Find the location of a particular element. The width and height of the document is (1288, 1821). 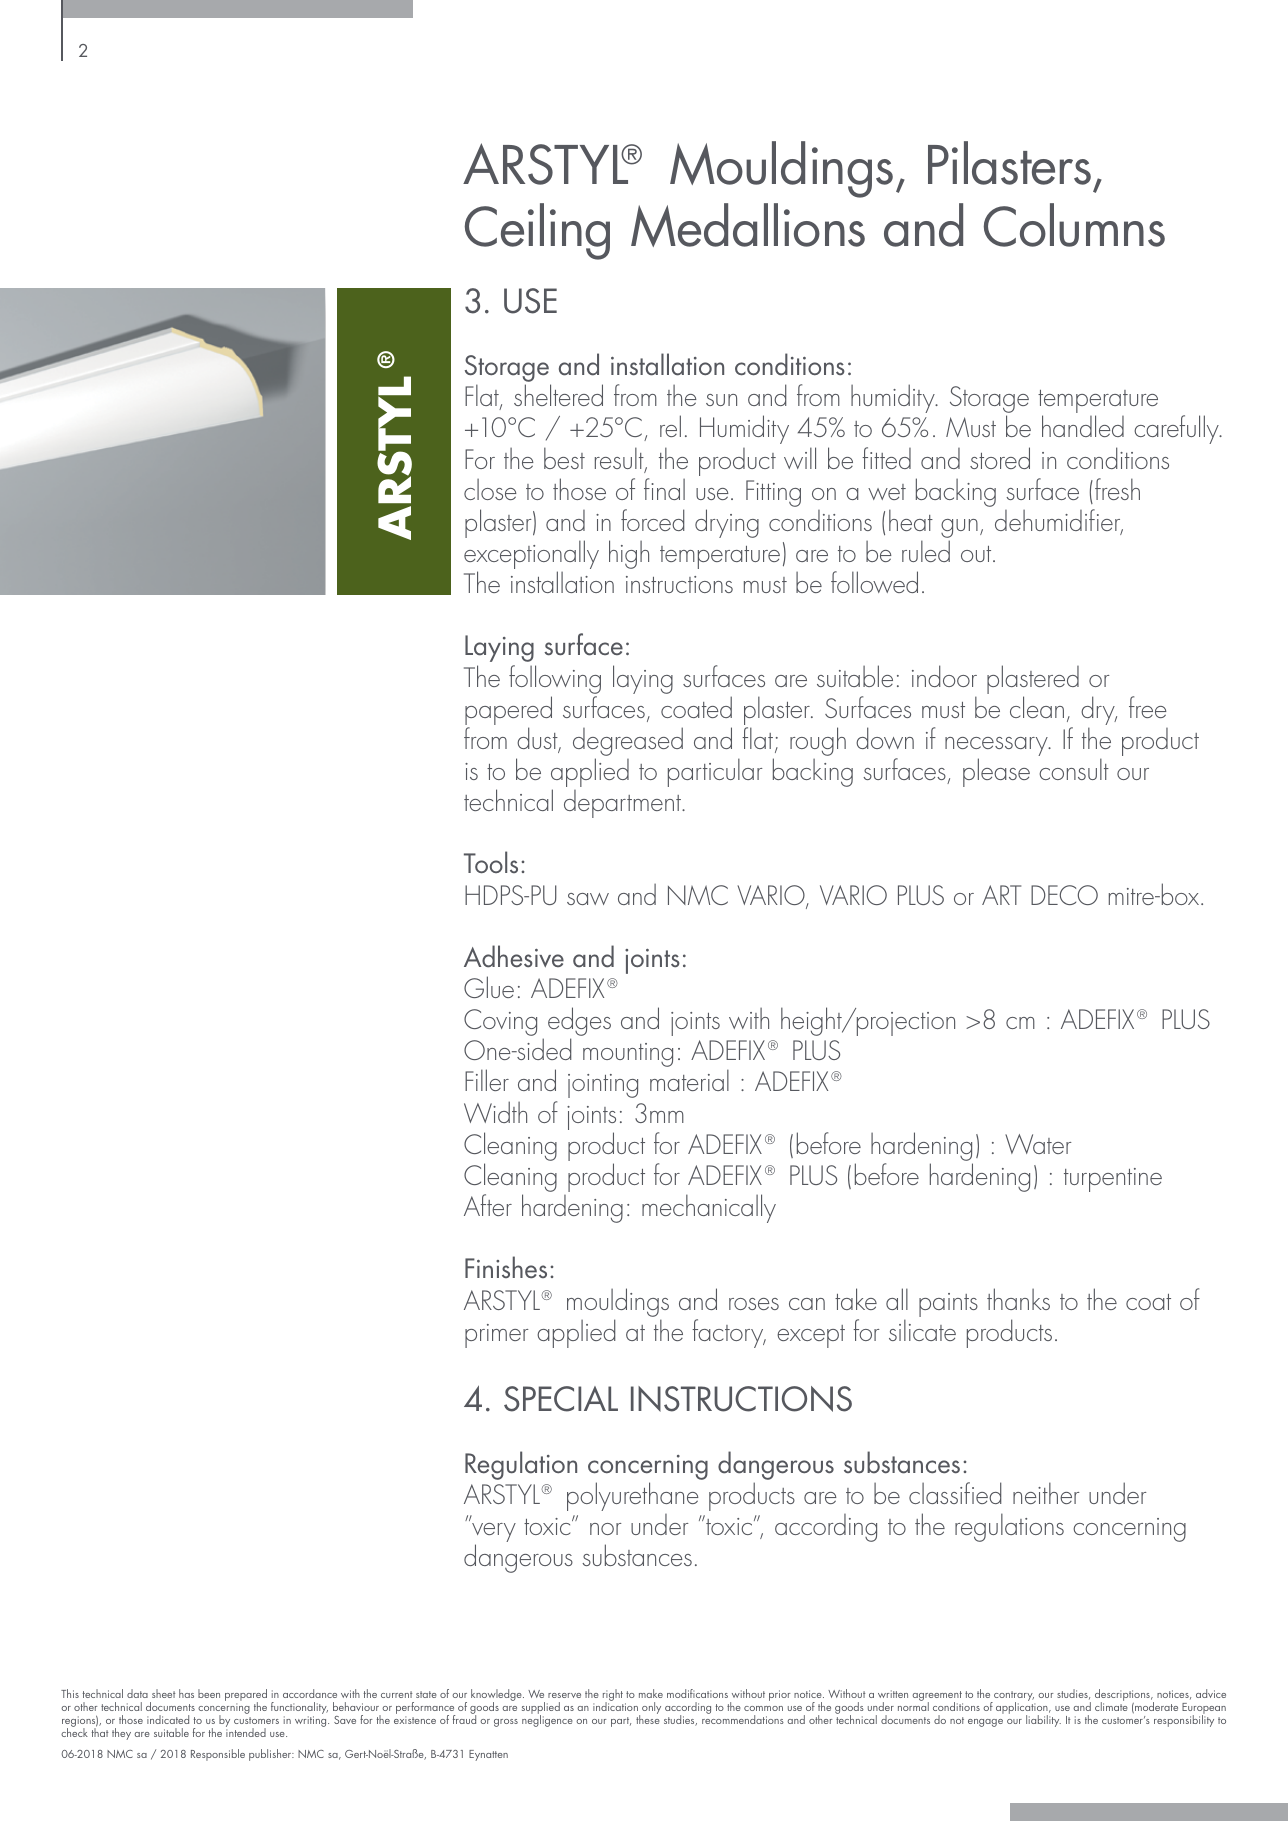

Water is located at coordinates (1038, 1144).
